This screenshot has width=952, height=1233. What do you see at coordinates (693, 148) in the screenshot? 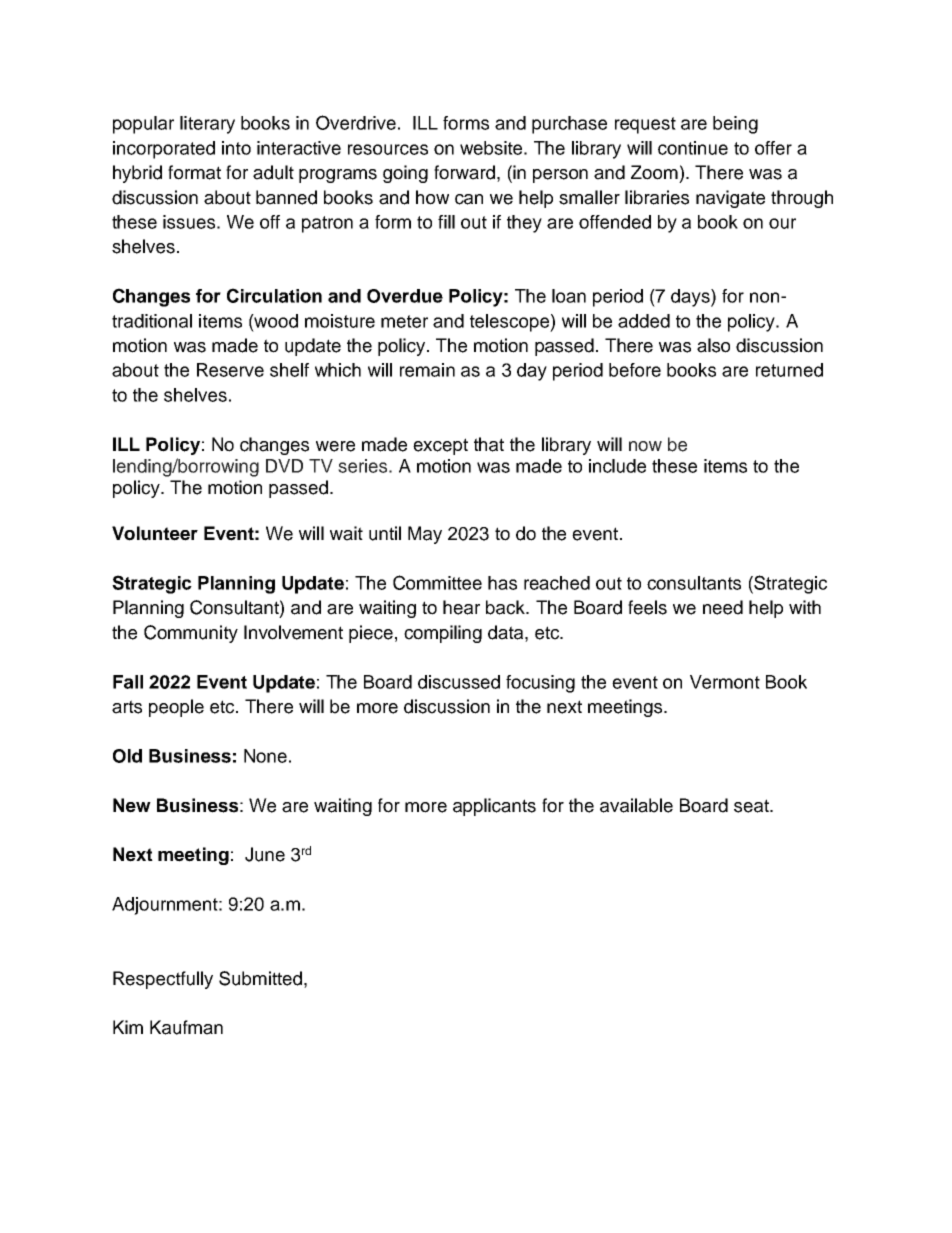
I see `continue` at bounding box center [693, 148].
